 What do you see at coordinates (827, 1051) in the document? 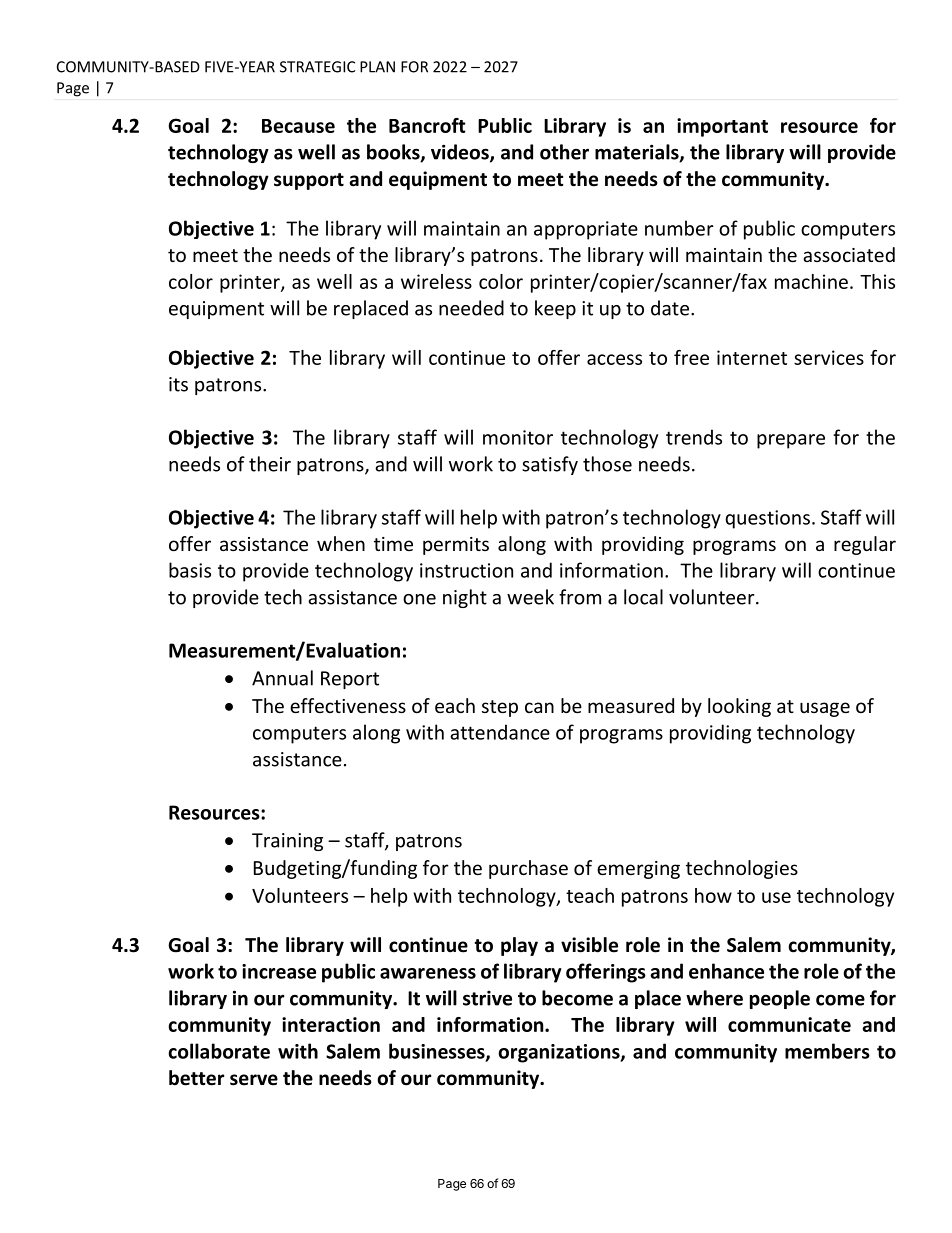
I see `members` at bounding box center [827, 1051].
